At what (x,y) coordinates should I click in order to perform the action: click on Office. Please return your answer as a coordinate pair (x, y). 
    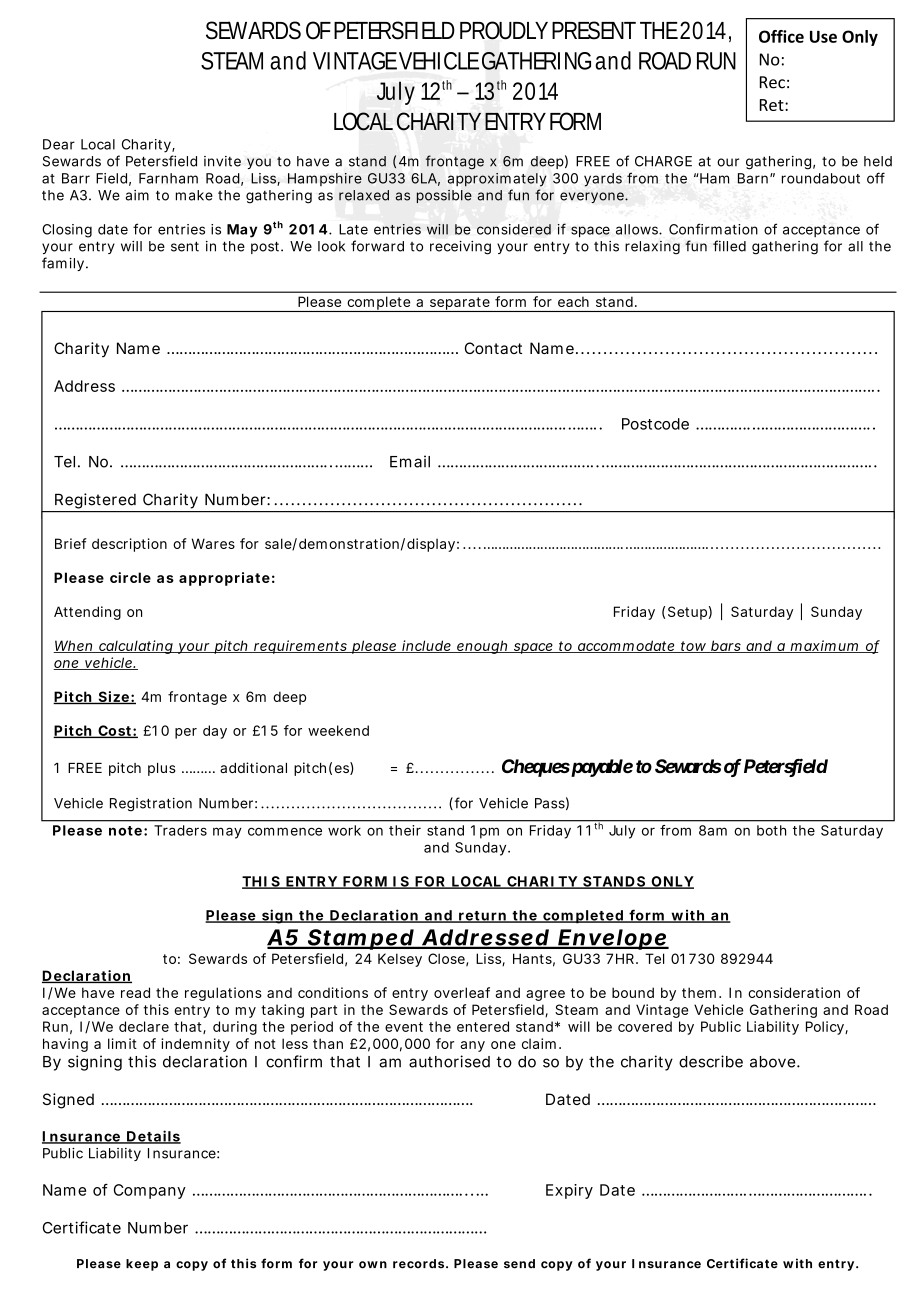
    Looking at the image, I should click on (781, 36).
